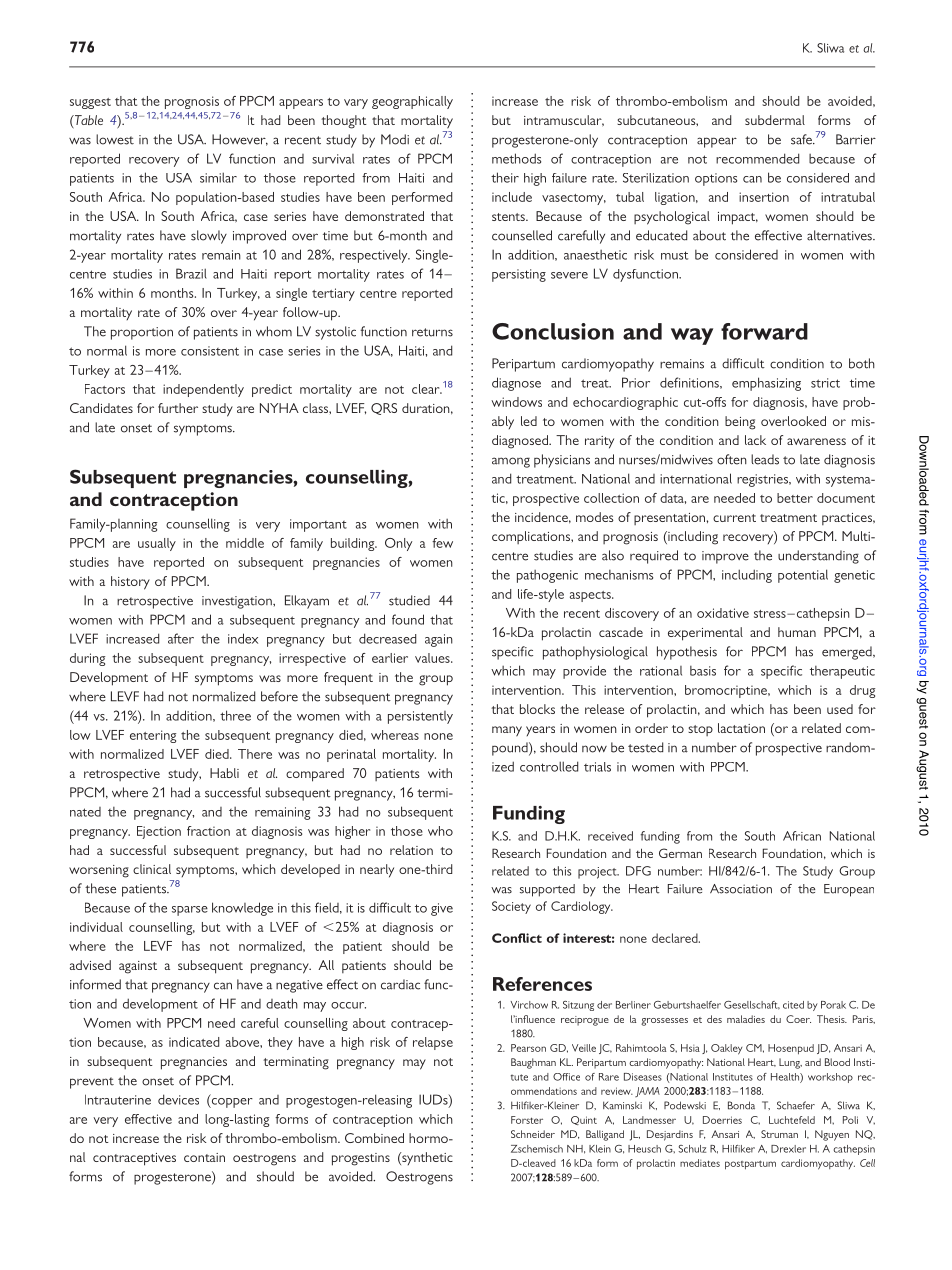 This screenshot has height=1270, width=952. Describe the element at coordinates (507, 731) in the screenshot. I see `many` at that location.
